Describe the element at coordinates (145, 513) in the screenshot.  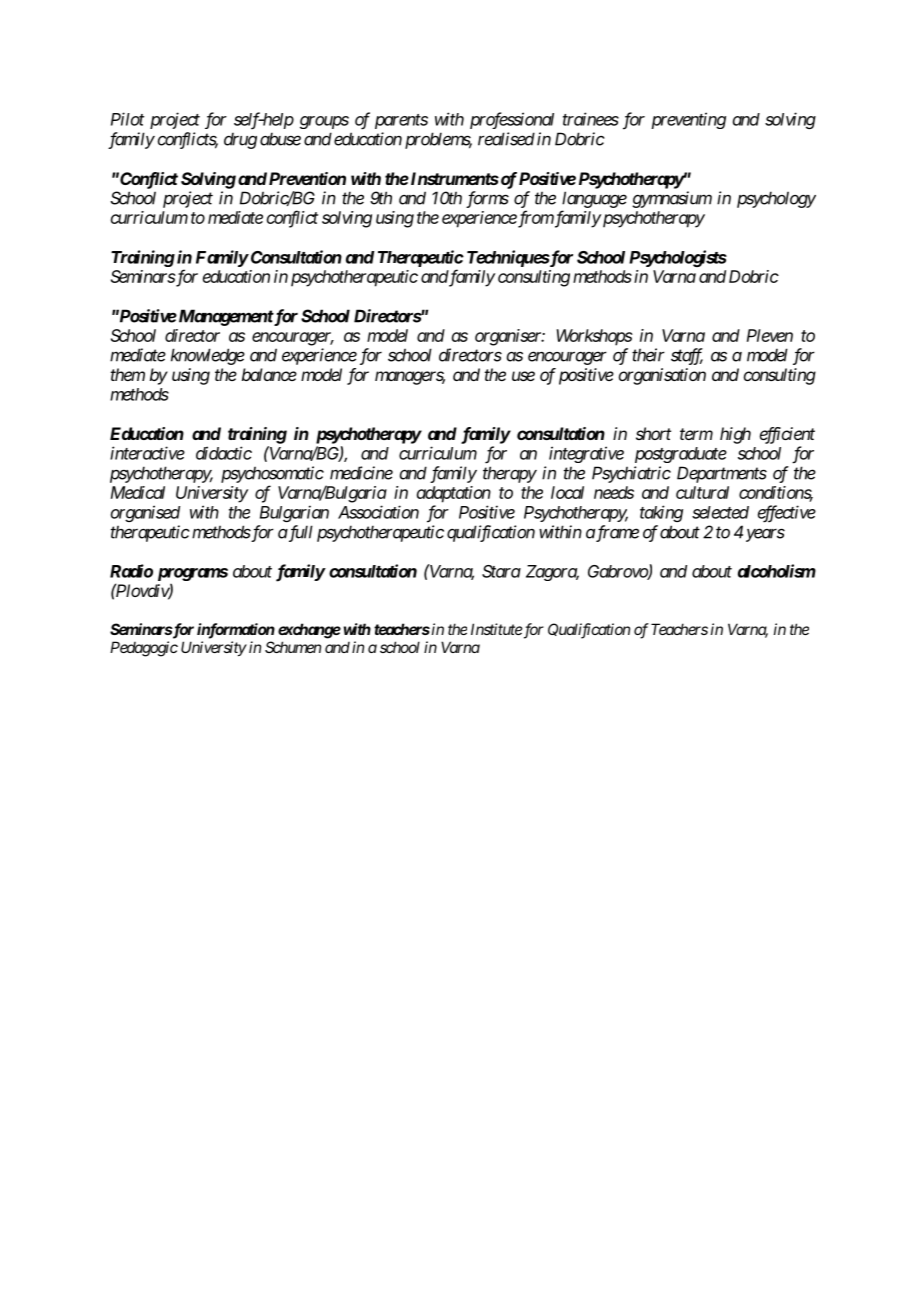
I see `organised` at that location.
